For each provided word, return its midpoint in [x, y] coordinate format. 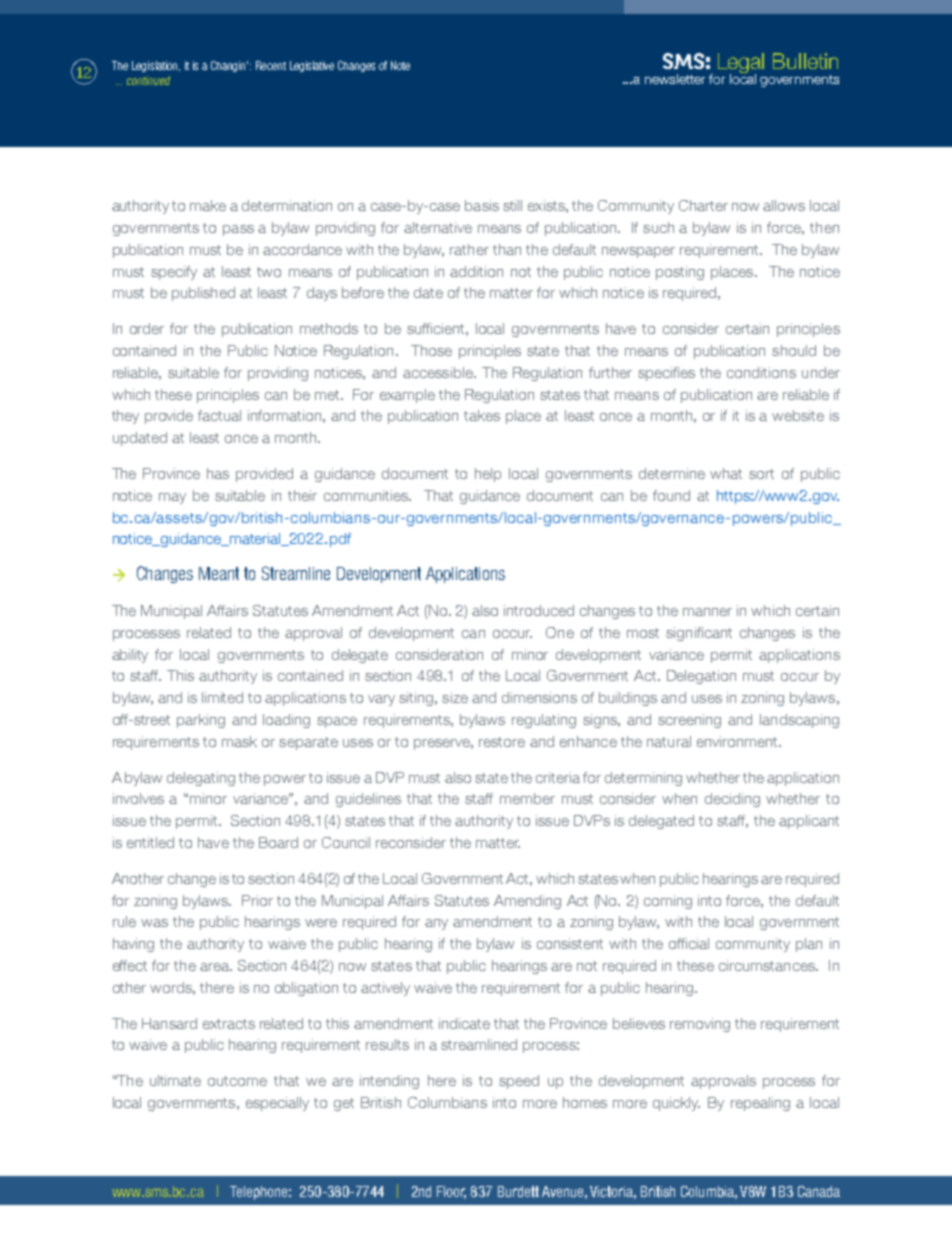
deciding [732, 800]
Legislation [156, 66]
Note [400, 65]
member [527, 798]
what [726, 473]
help [488, 475]
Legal [741, 64]
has [218, 473]
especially [277, 1104]
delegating [201, 779]
